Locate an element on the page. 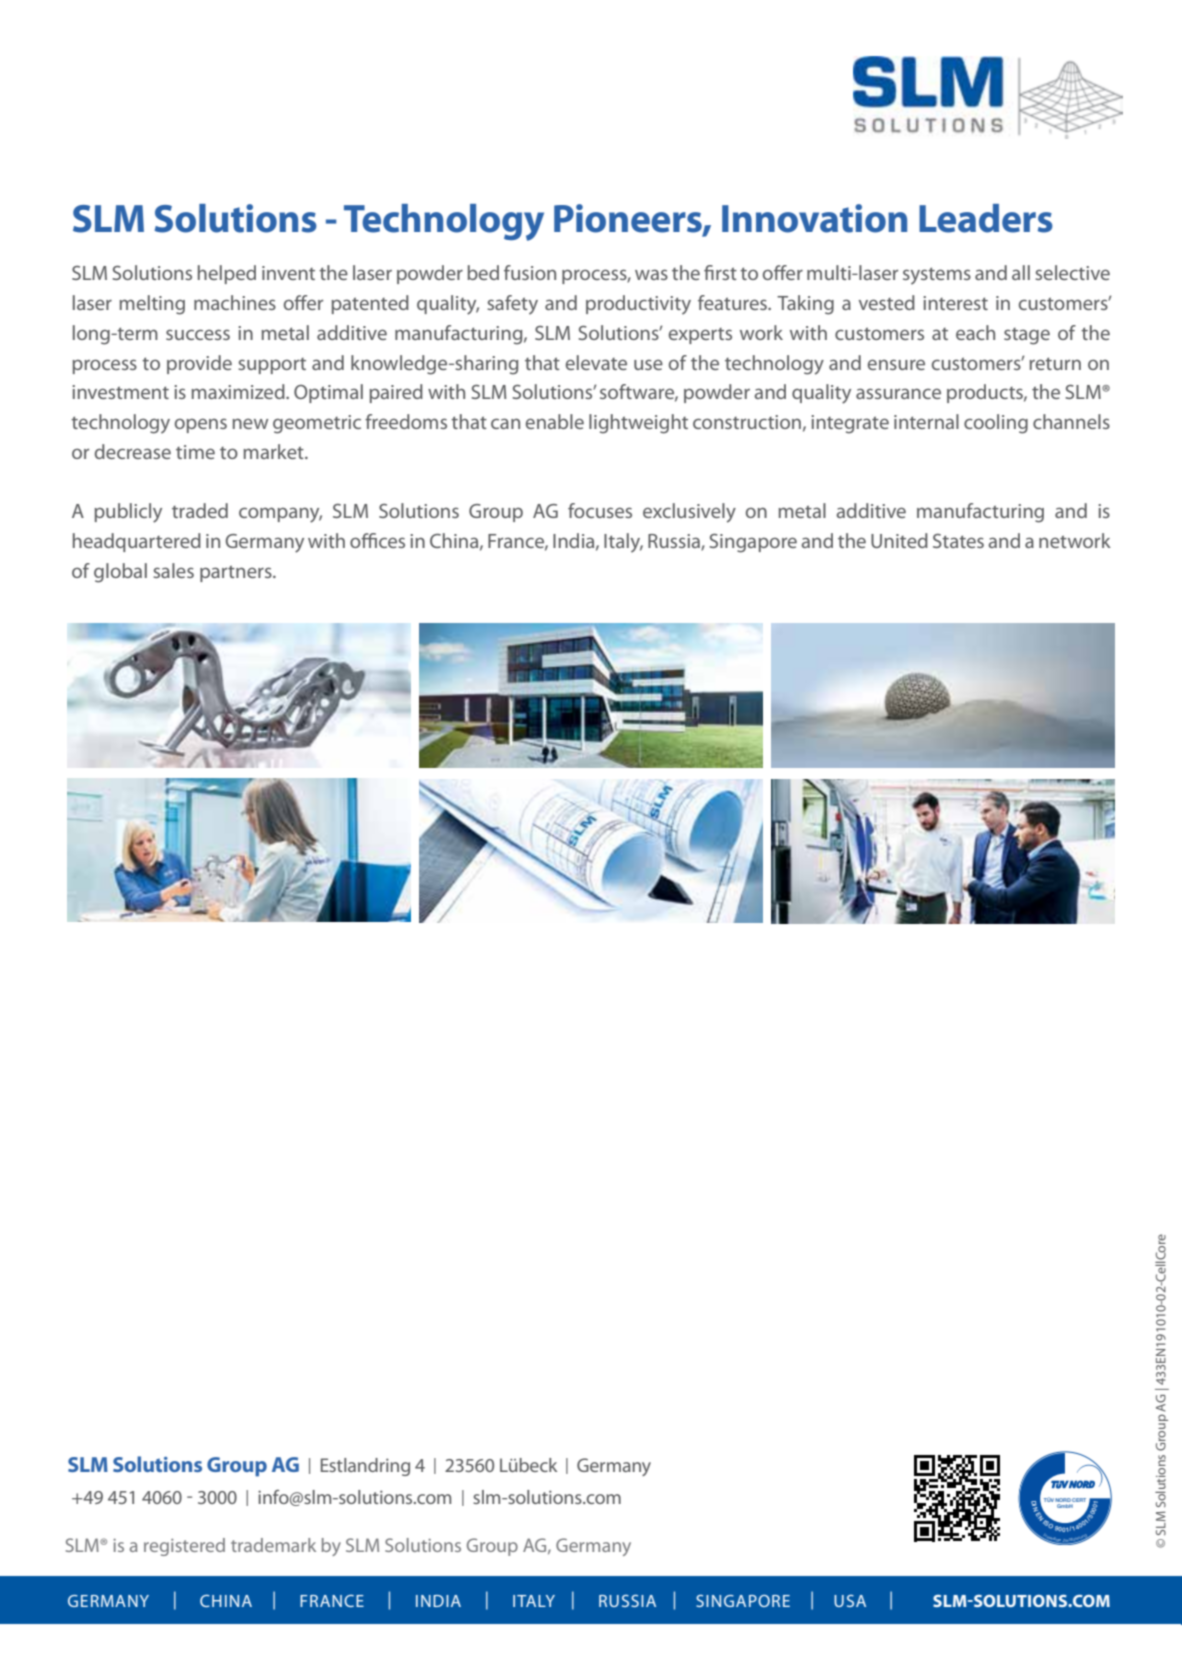 Image resolution: width=1182 pixels, height=1672 pixels. exclusively is located at coordinates (689, 513).
